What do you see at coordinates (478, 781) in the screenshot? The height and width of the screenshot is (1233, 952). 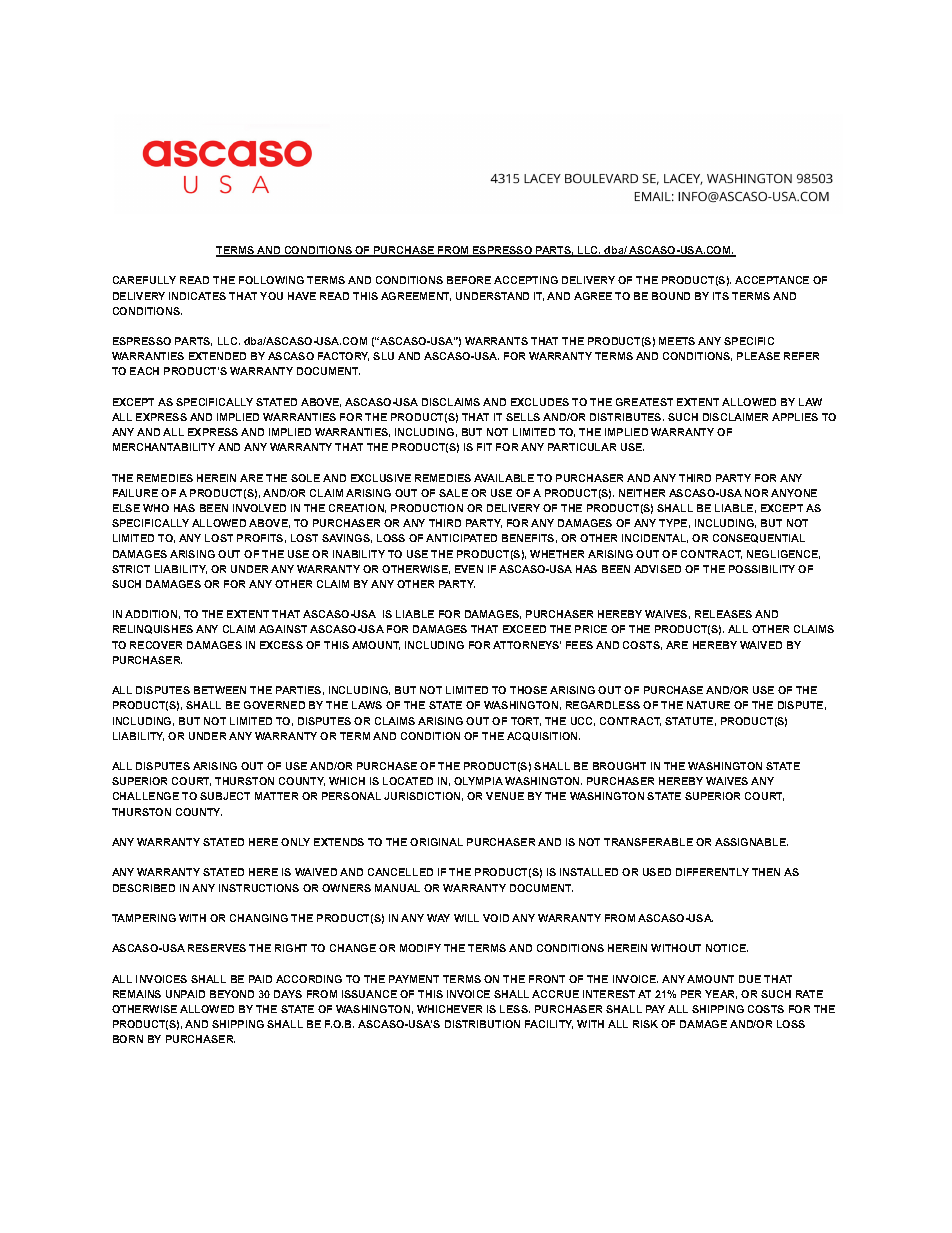 I see `OLYMPIA` at bounding box center [478, 781].
